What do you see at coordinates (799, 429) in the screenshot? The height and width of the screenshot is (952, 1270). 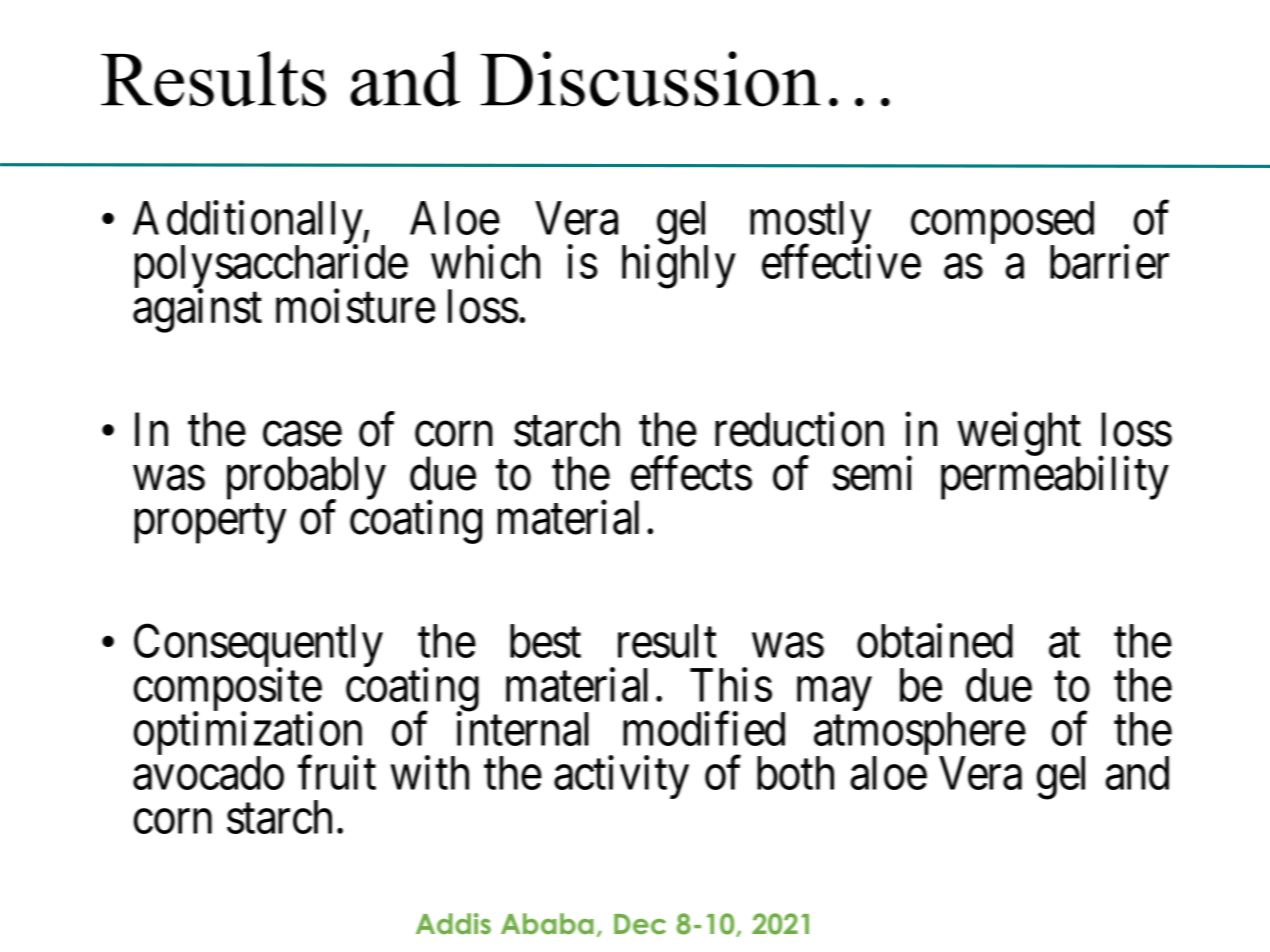 I see `reduction` at bounding box center [799, 429].
